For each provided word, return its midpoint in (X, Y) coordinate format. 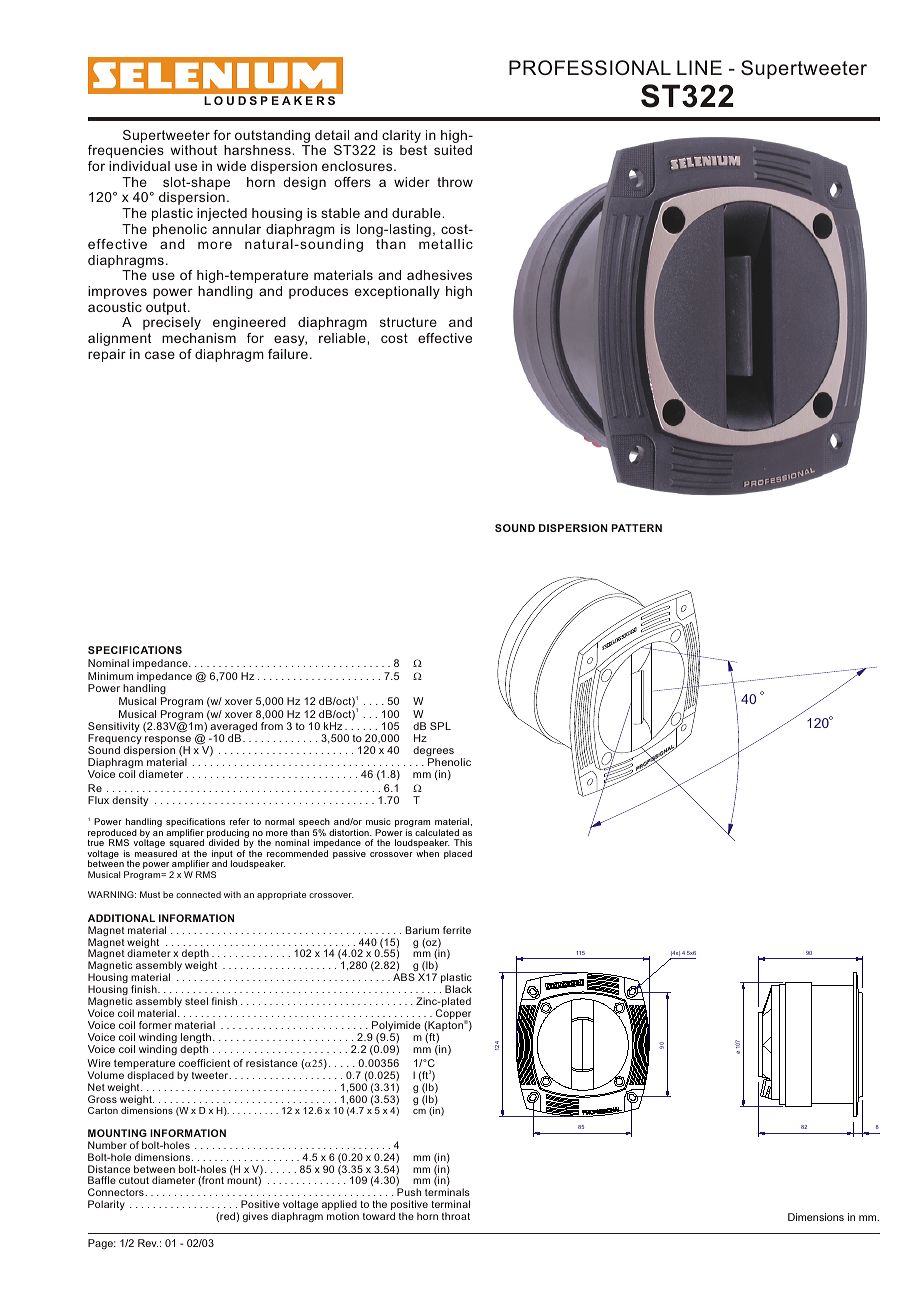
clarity (401, 138)
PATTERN (636, 528)
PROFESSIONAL (590, 68)
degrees (433, 752)
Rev (148, 1243)
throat (456, 1216)
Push (409, 1192)
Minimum (110, 676)
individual (139, 166)
